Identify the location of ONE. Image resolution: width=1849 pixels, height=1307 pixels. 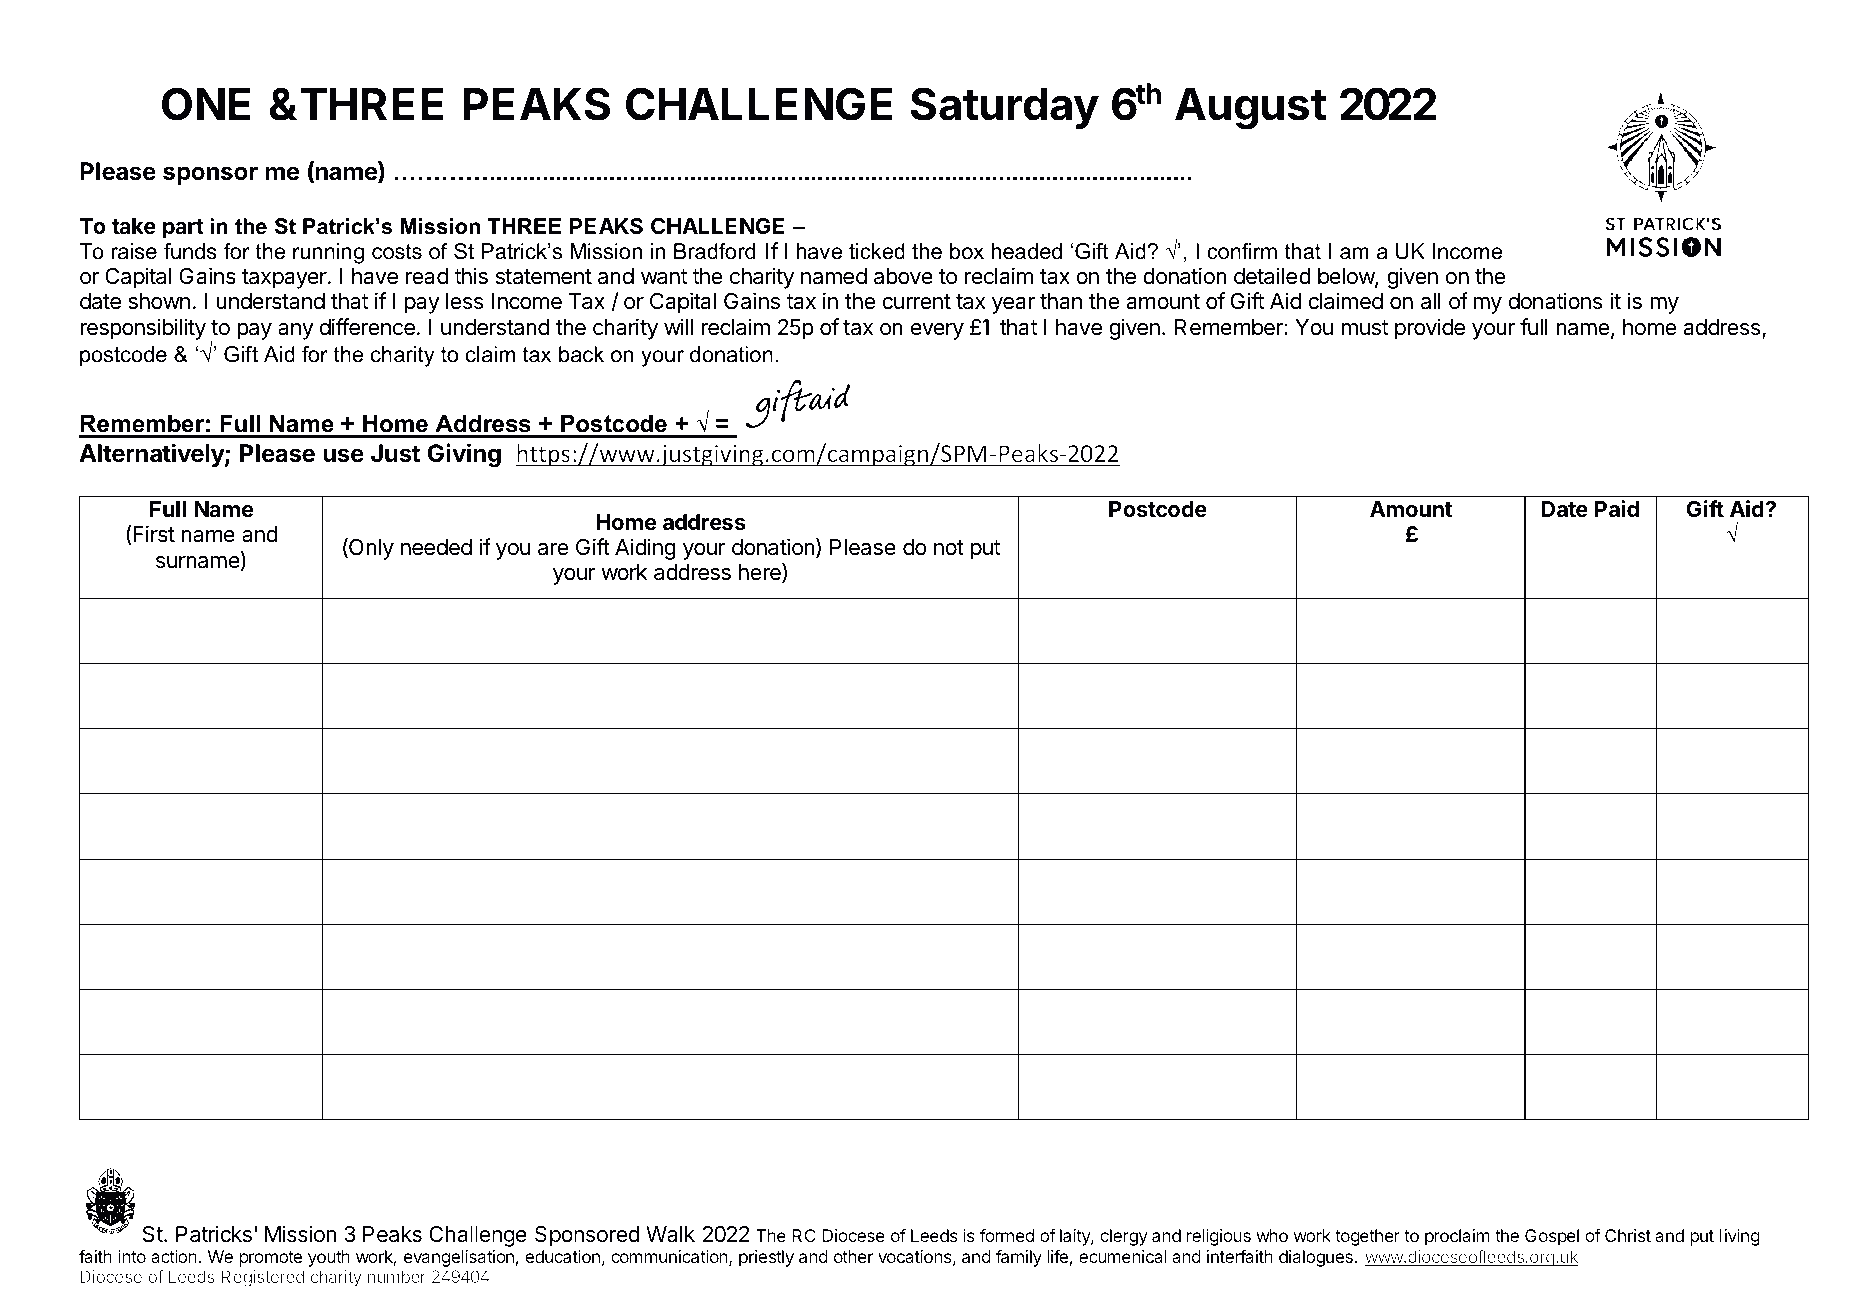
(206, 104).
